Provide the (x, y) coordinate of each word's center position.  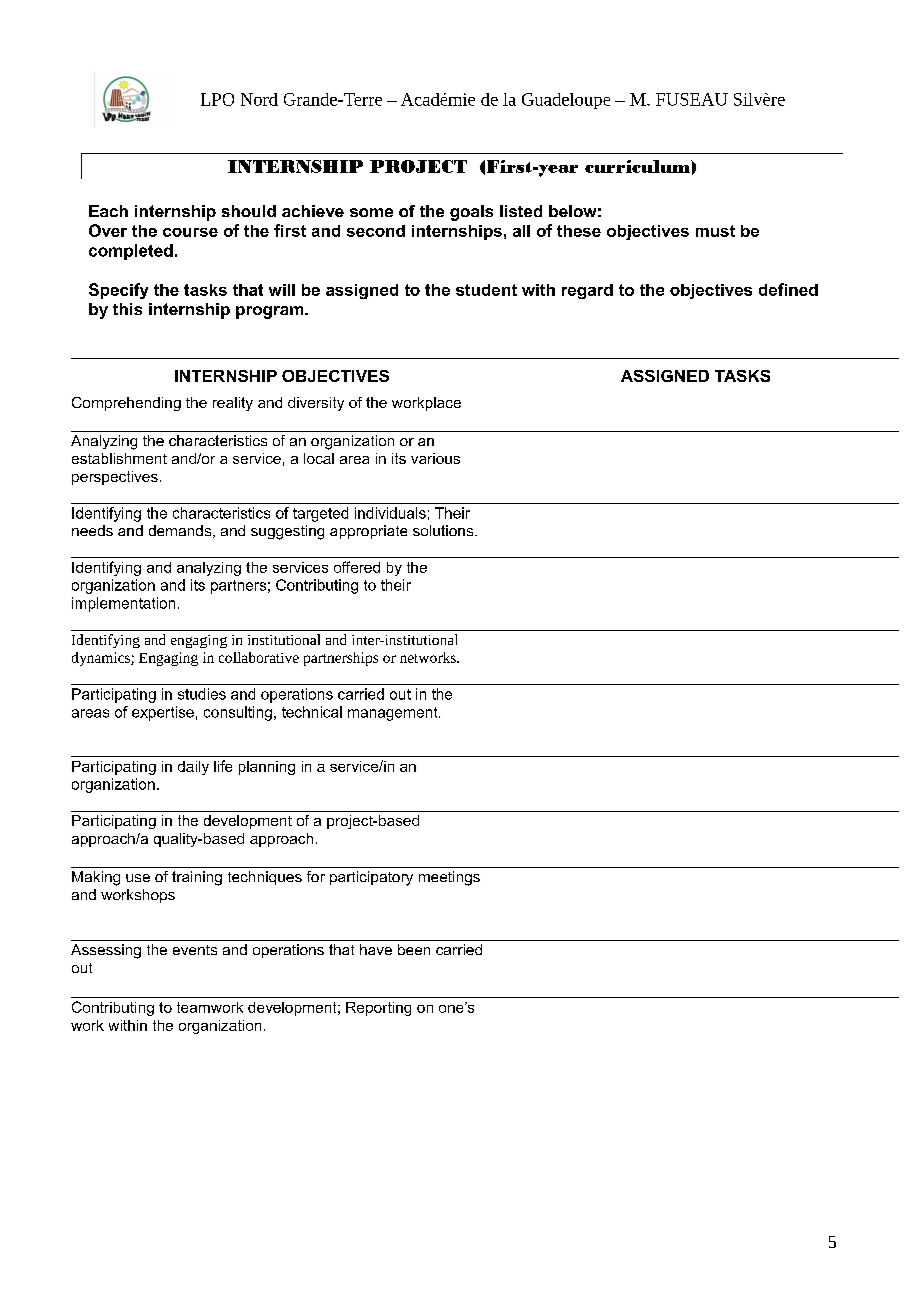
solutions (444, 530)
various (435, 458)
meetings (449, 878)
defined (788, 289)
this (127, 309)
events (195, 950)
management (394, 714)
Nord (259, 99)
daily (193, 768)
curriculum (638, 166)
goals (471, 213)
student (486, 290)
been (414, 949)
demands (181, 531)
